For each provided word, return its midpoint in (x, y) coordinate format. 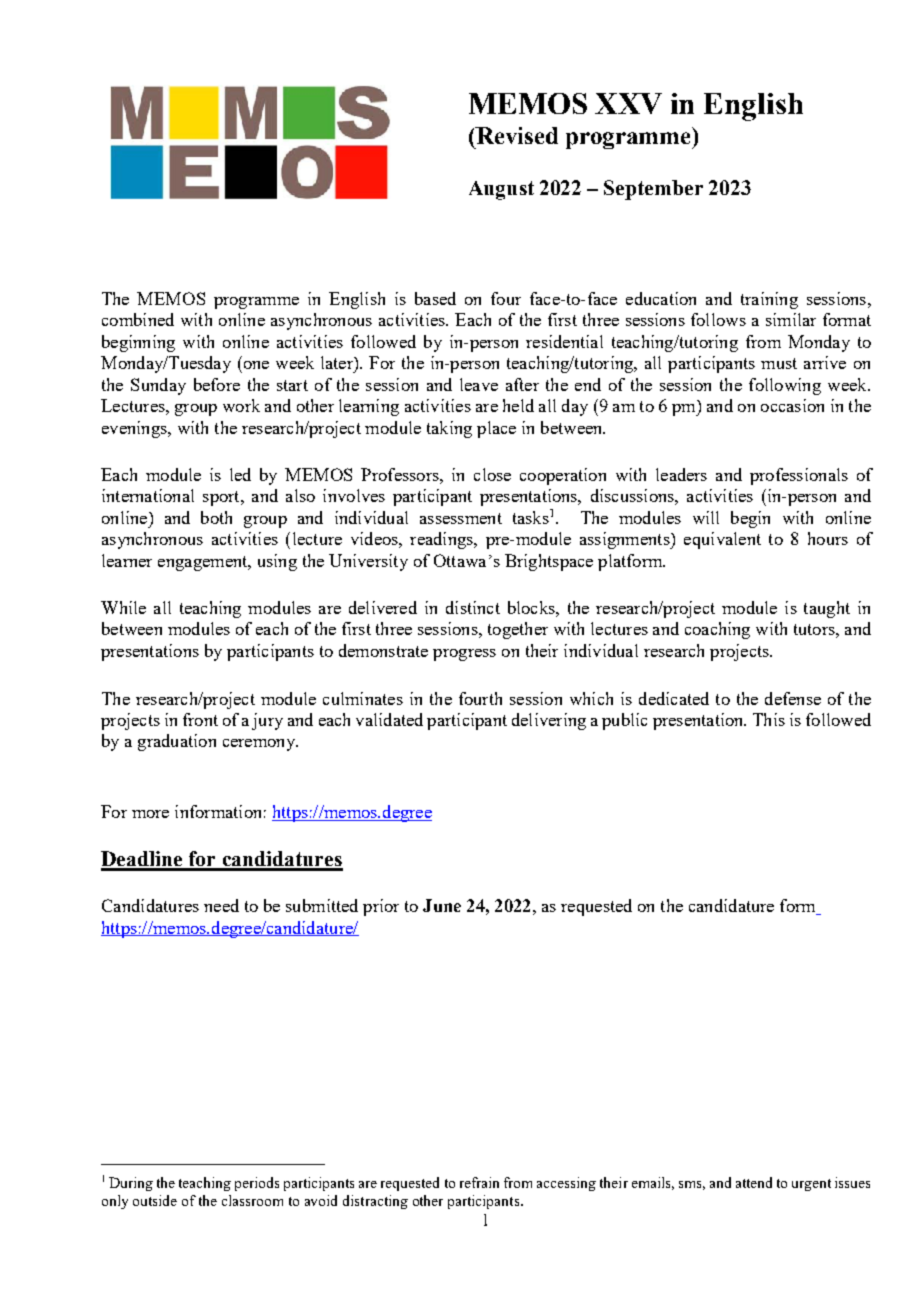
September (653, 190)
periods (257, 1184)
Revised (516, 135)
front (200, 719)
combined (138, 319)
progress (464, 655)
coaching (717, 630)
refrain (479, 1182)
